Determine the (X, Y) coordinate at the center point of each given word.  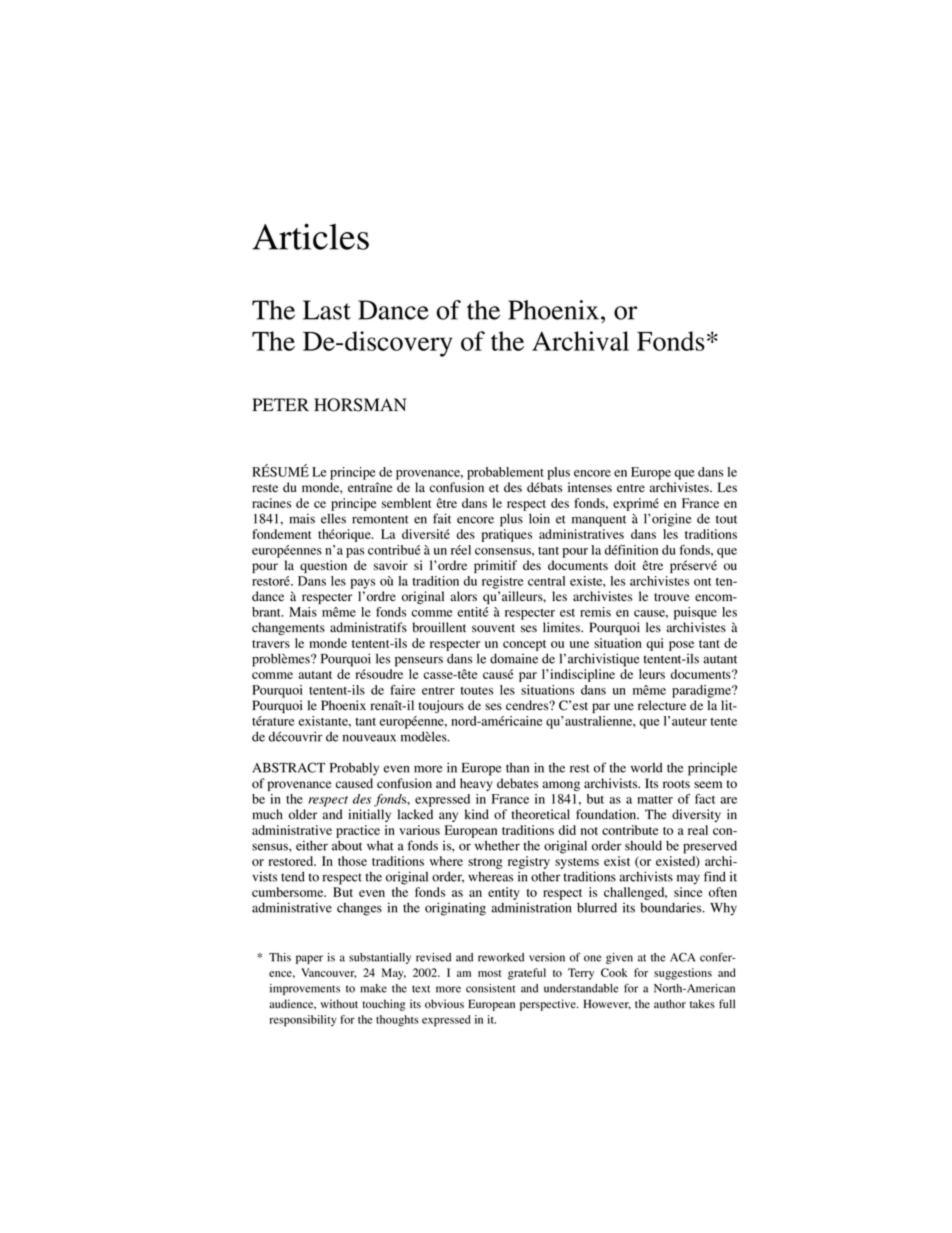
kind (477, 814)
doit (625, 565)
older (303, 814)
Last (327, 310)
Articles (310, 236)
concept (524, 645)
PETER (280, 404)
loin (539, 518)
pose (681, 646)
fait (442, 518)
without (339, 1003)
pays (362, 584)
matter (655, 800)
